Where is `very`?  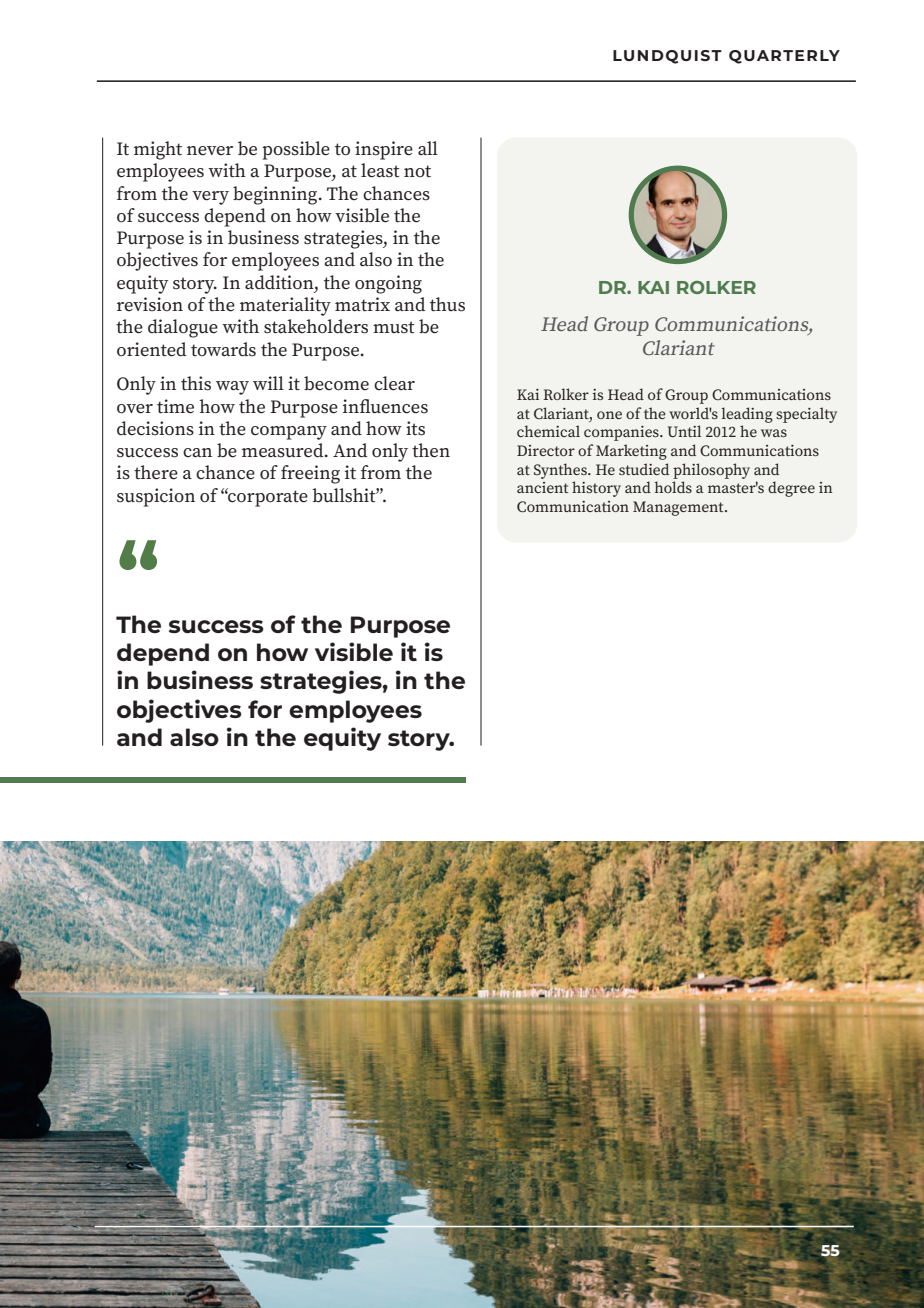 very is located at coordinates (210, 198).
